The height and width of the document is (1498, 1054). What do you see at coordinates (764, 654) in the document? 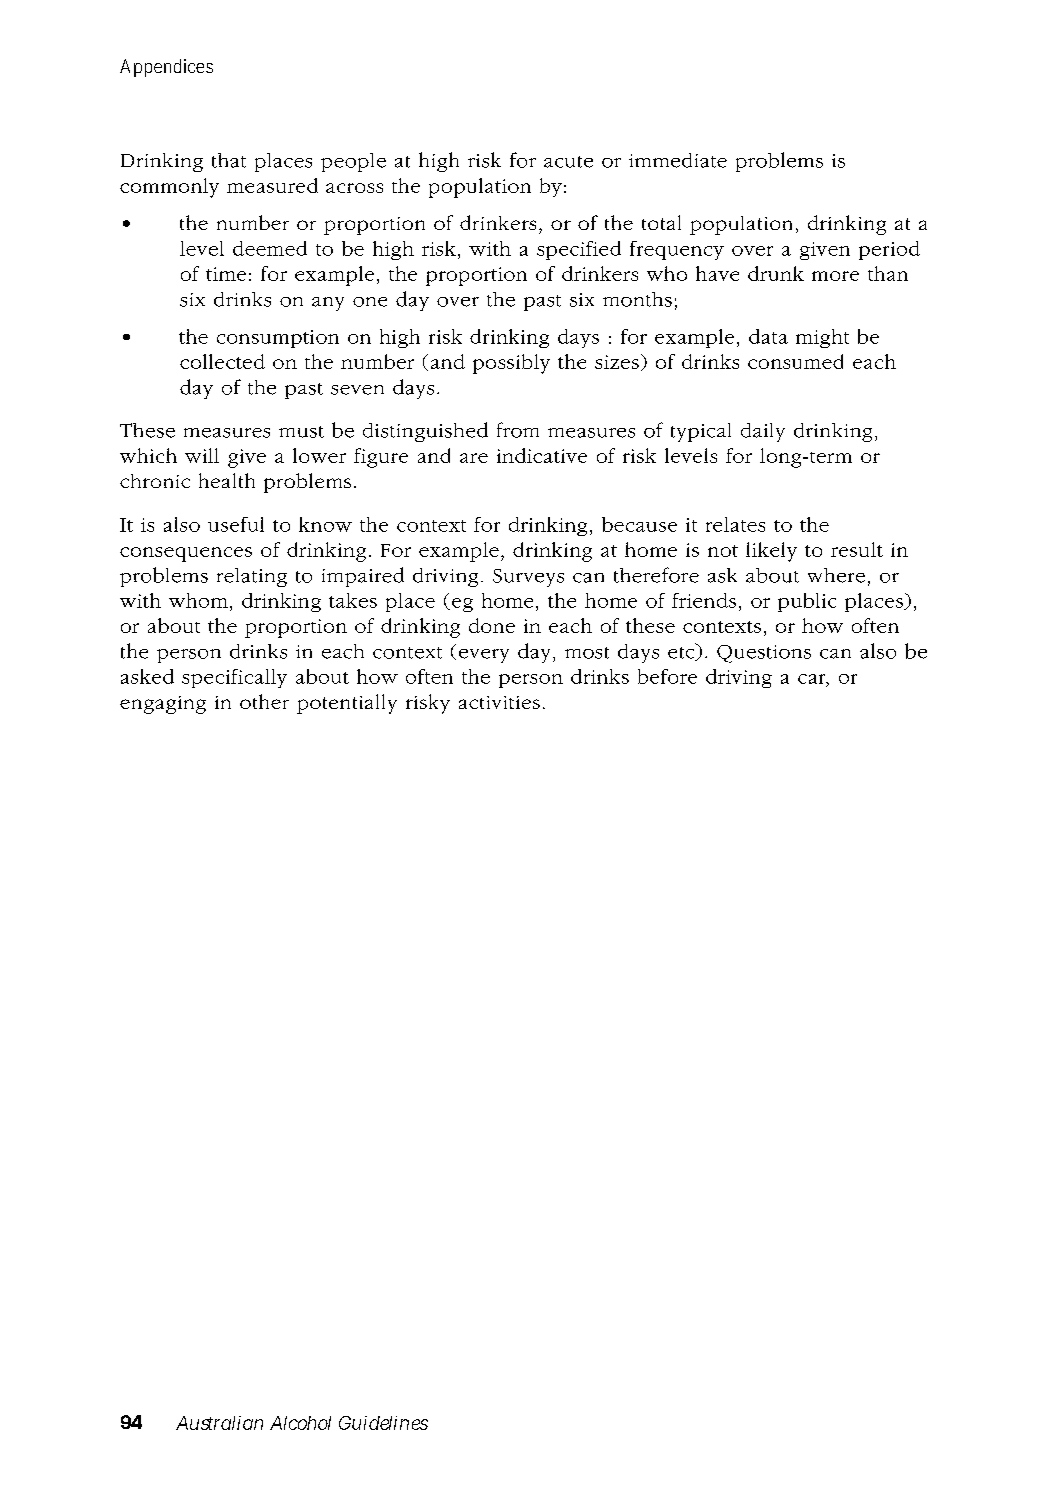
I see `Questions` at bounding box center [764, 654].
